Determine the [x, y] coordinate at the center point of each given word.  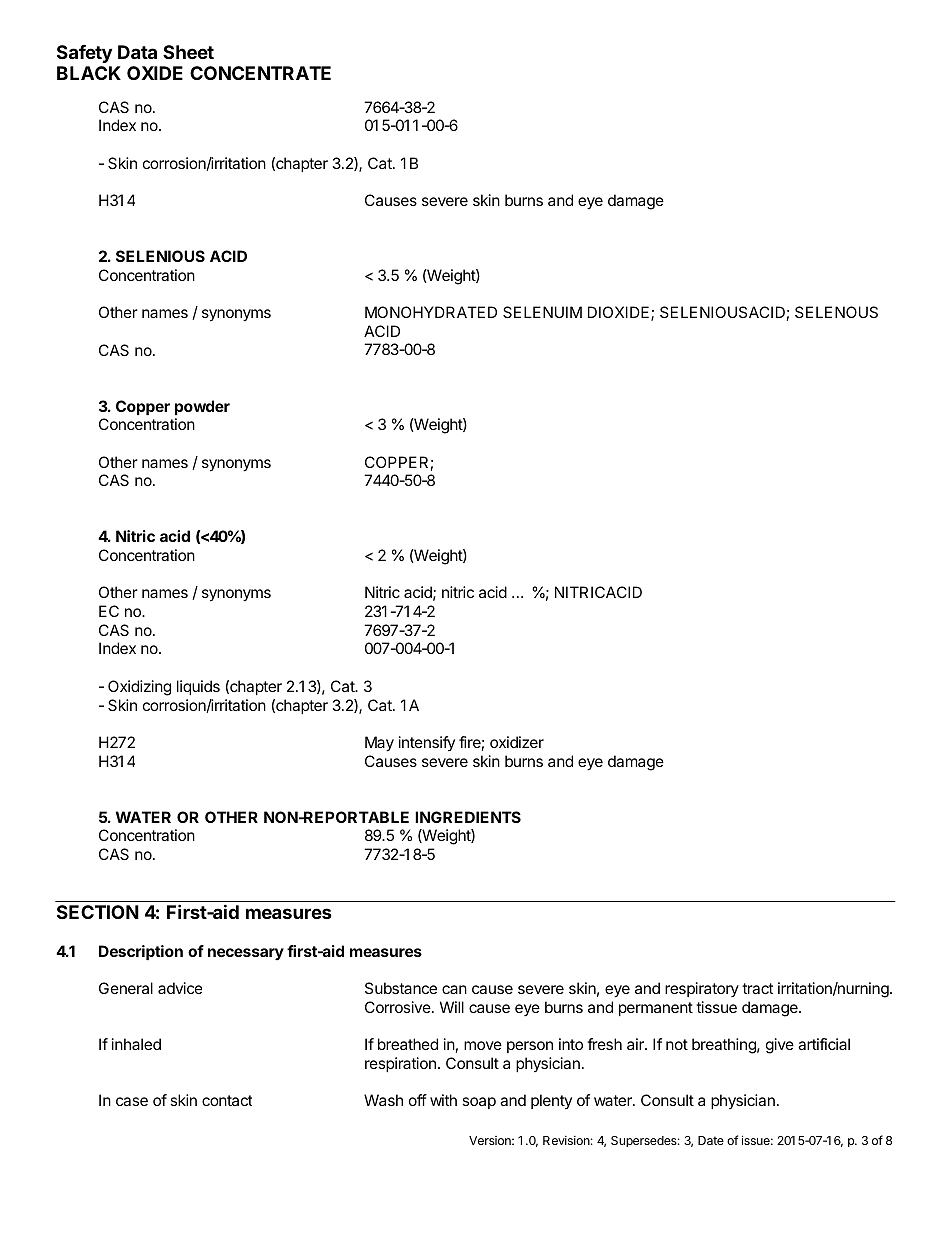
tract [757, 988]
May [379, 744]
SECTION [98, 912]
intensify [427, 743]
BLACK [89, 73]
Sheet [188, 52]
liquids [198, 687]
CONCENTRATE [260, 73]
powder [202, 407]
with [443, 1100]
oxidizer [517, 742]
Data [137, 52]
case [132, 1101]
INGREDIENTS [468, 817]
